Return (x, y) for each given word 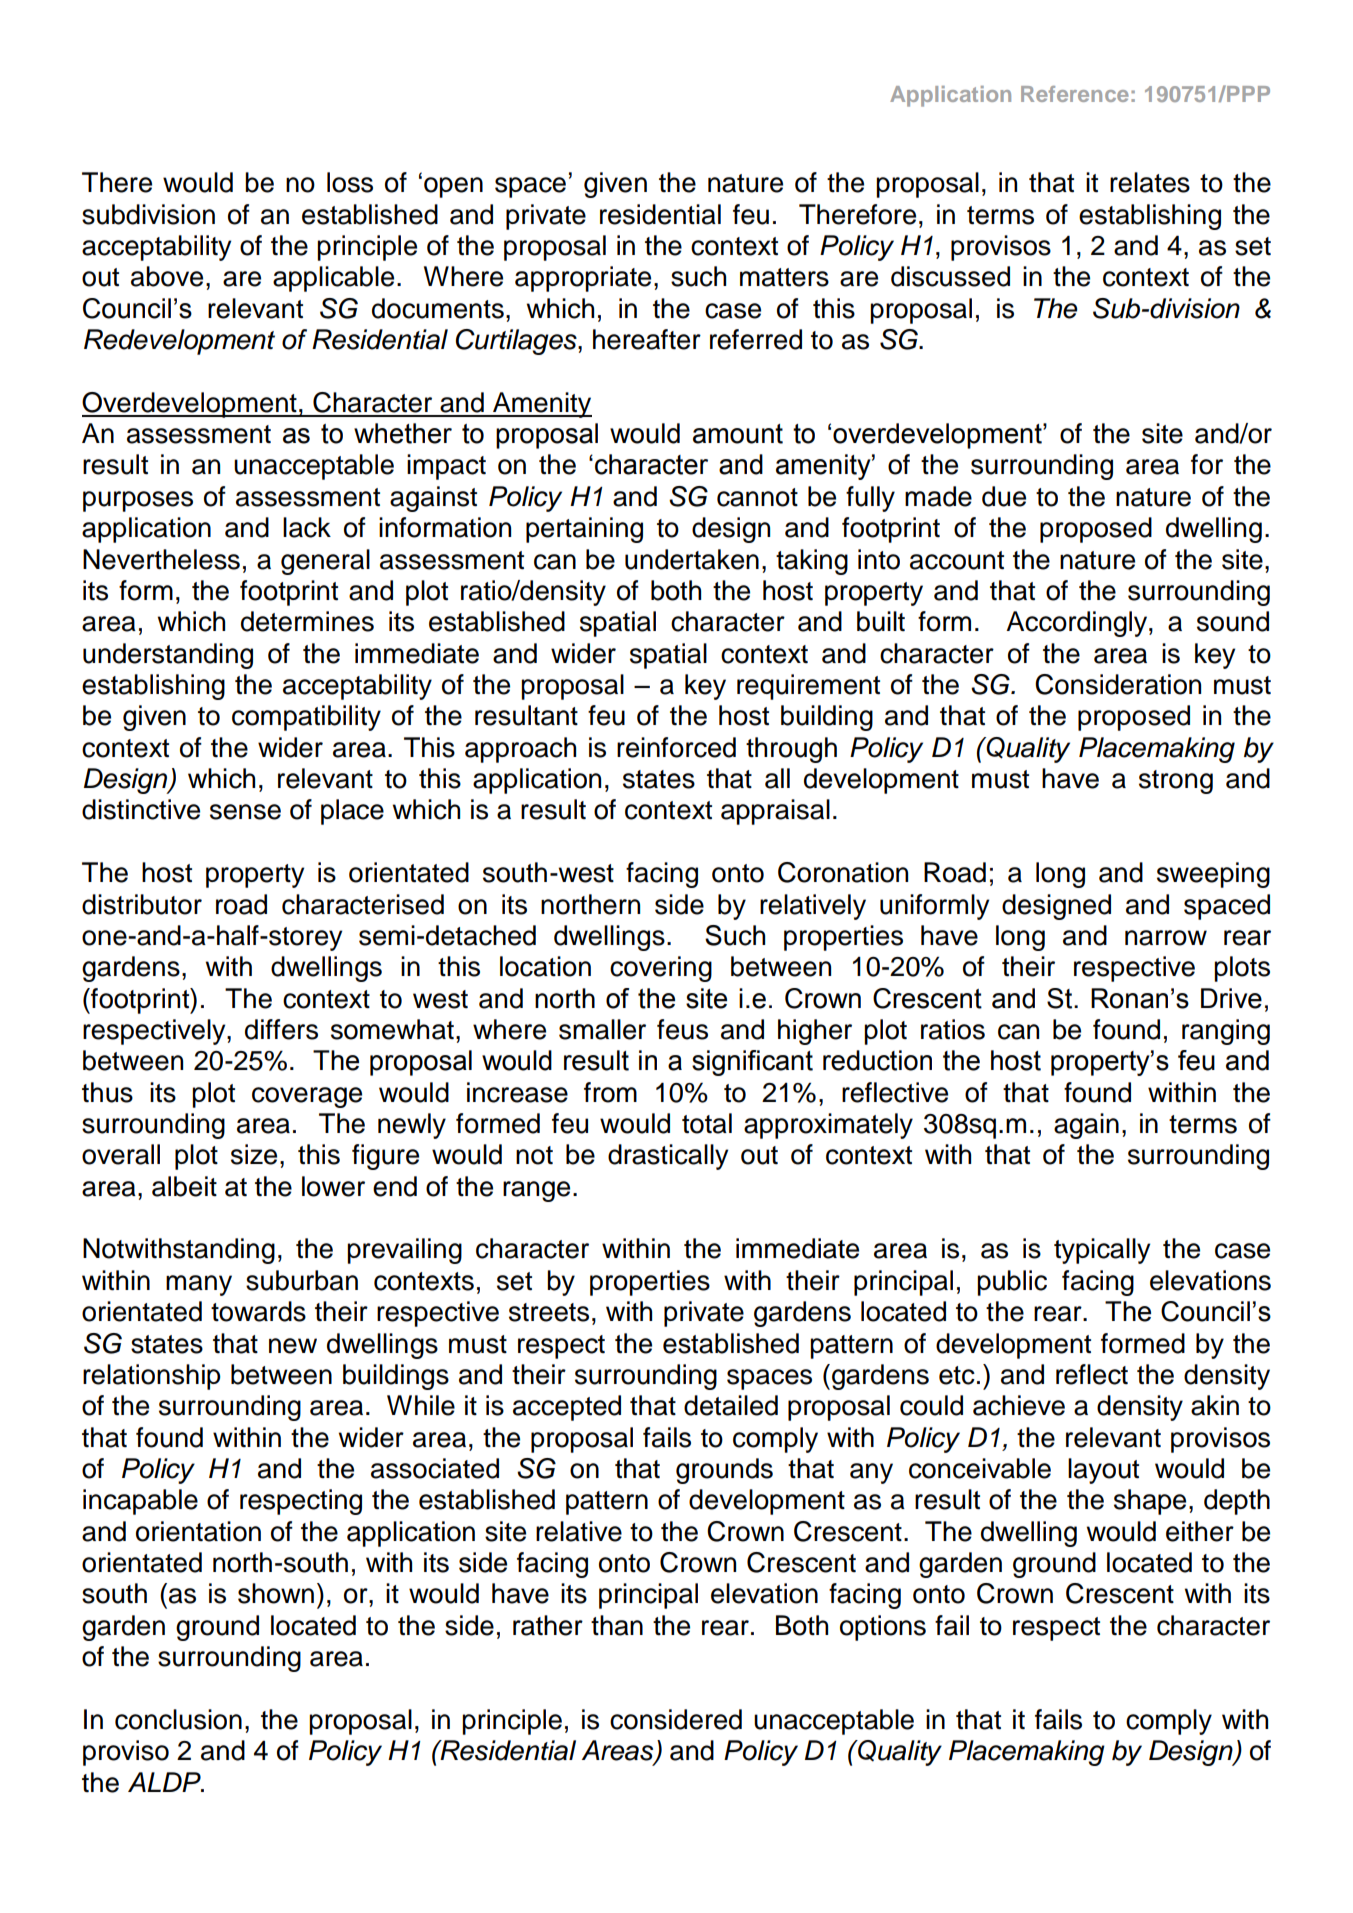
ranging (1226, 1032)
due (1004, 496)
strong (1176, 782)
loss (350, 182)
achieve (1019, 1405)
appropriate (583, 279)
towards (258, 1311)
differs (281, 1029)
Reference (1075, 94)
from (610, 1092)
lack (307, 527)
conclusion (178, 1719)
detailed (731, 1405)
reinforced (676, 747)
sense (245, 812)
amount (738, 434)
